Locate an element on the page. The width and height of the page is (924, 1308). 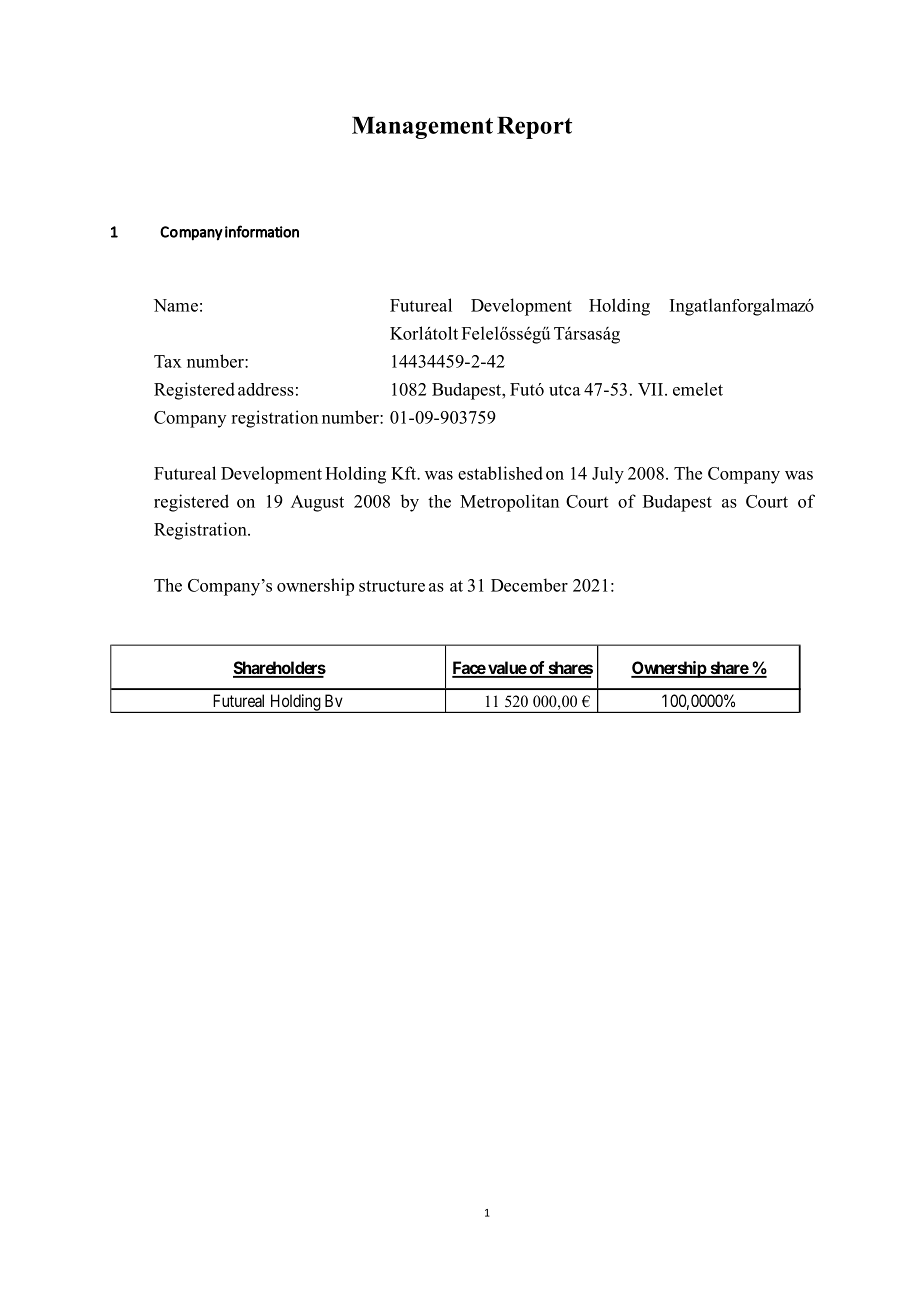
address is located at coordinates (266, 389).
